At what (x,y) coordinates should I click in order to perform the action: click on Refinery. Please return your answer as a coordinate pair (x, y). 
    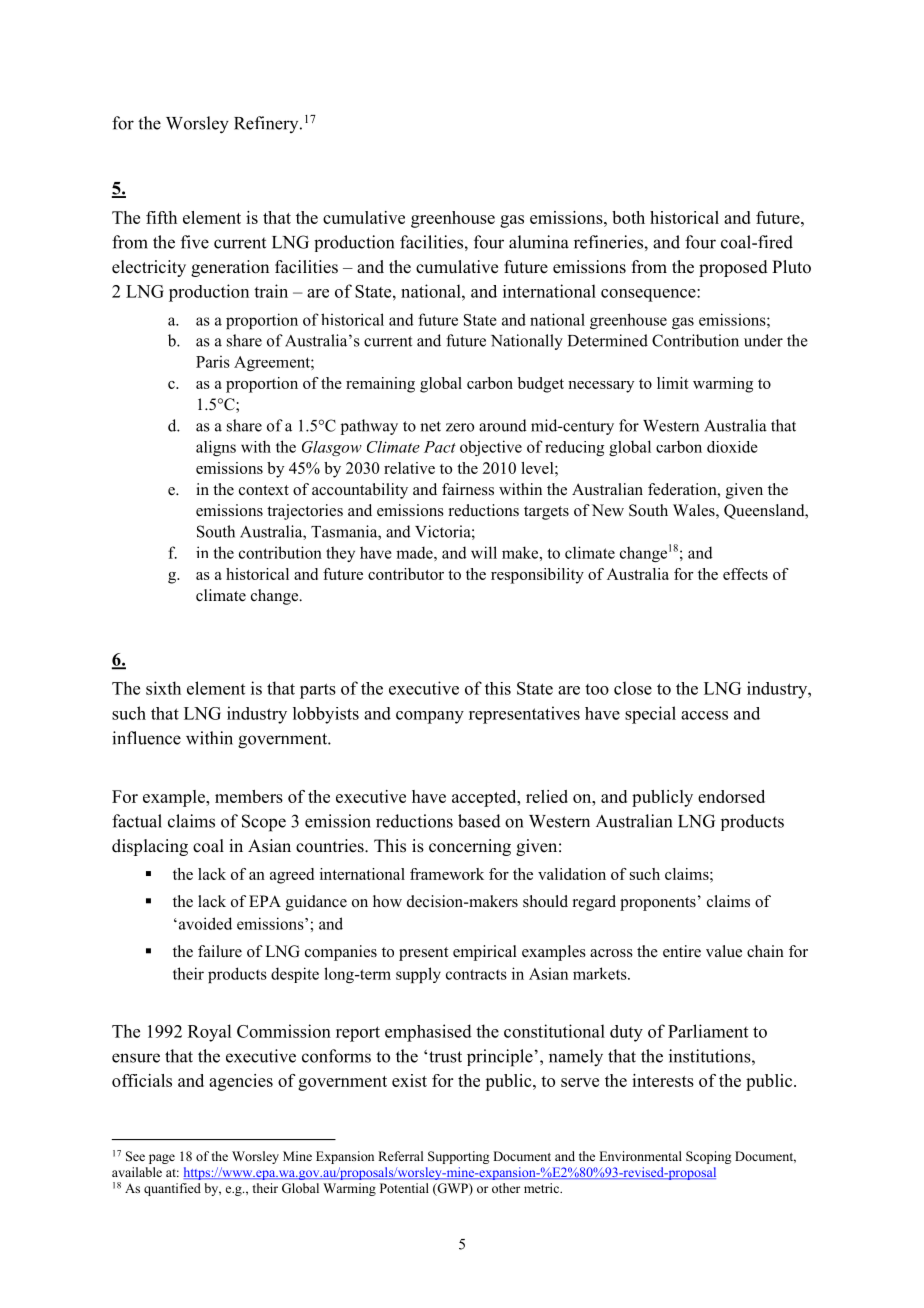
    Looking at the image, I should click on (267, 124).
